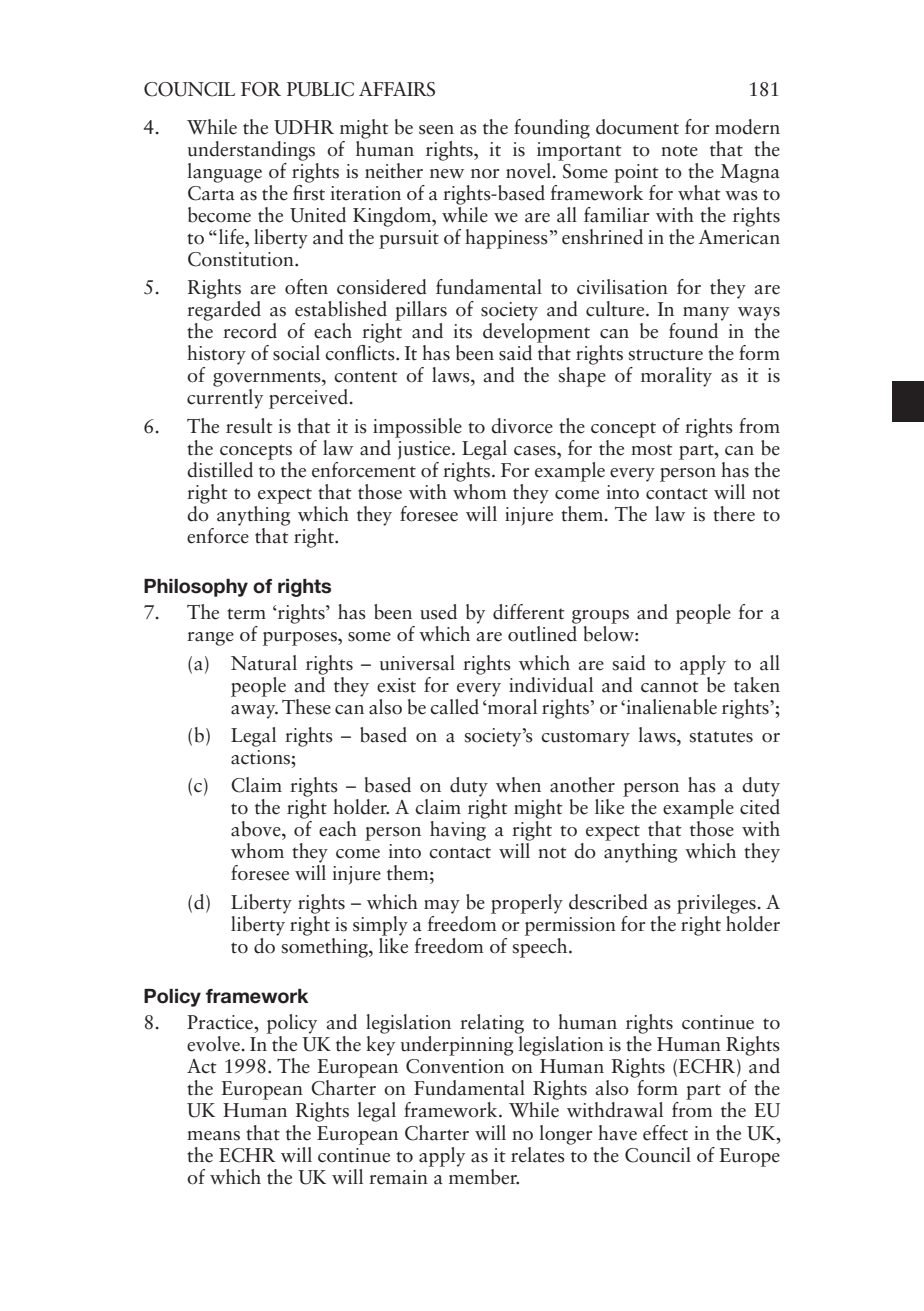 This screenshot has width=924, height=1311. I want to click on seen, so click(436, 130).
